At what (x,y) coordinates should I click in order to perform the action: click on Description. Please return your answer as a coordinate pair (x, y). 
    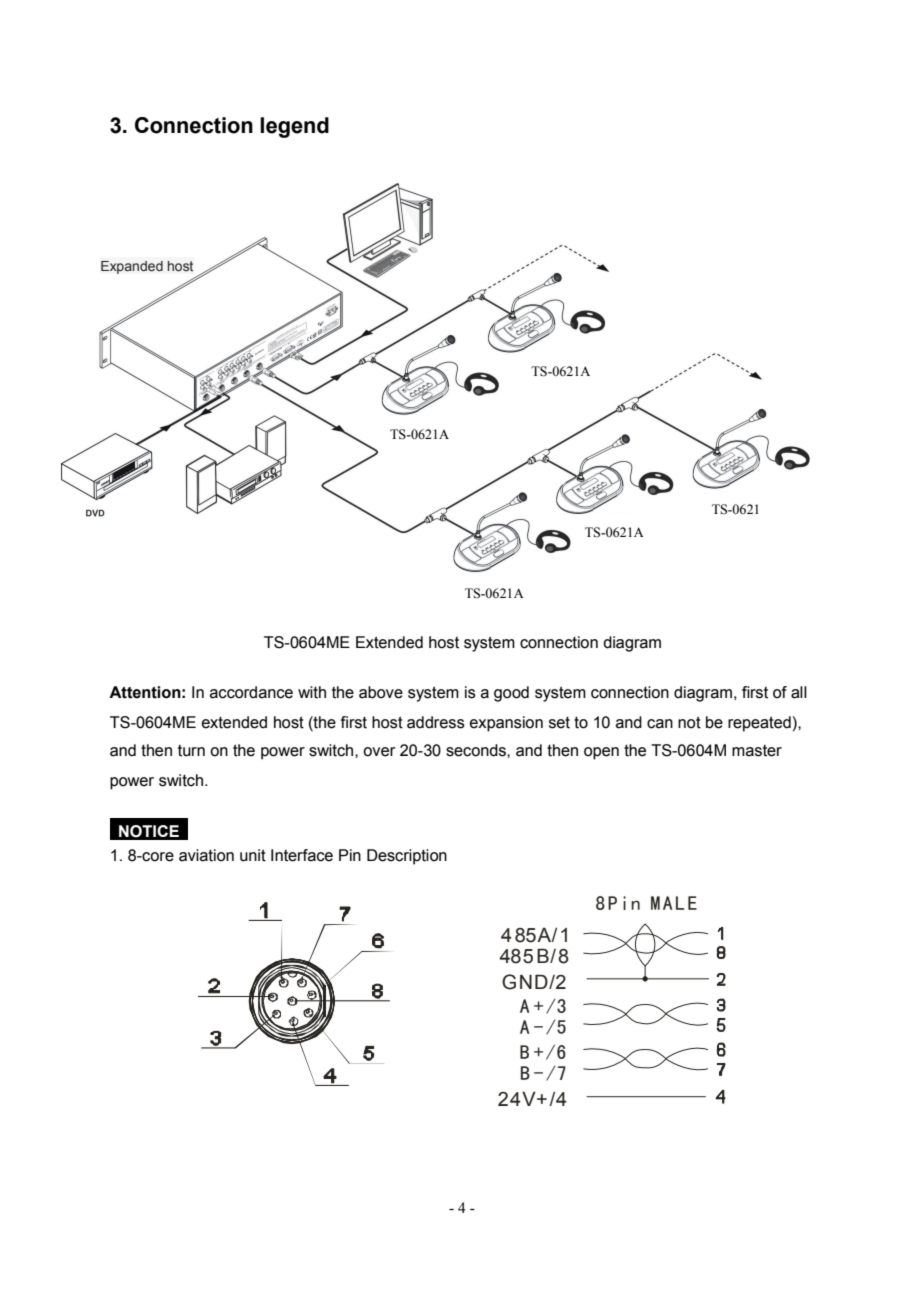
    Looking at the image, I should click on (407, 857).
